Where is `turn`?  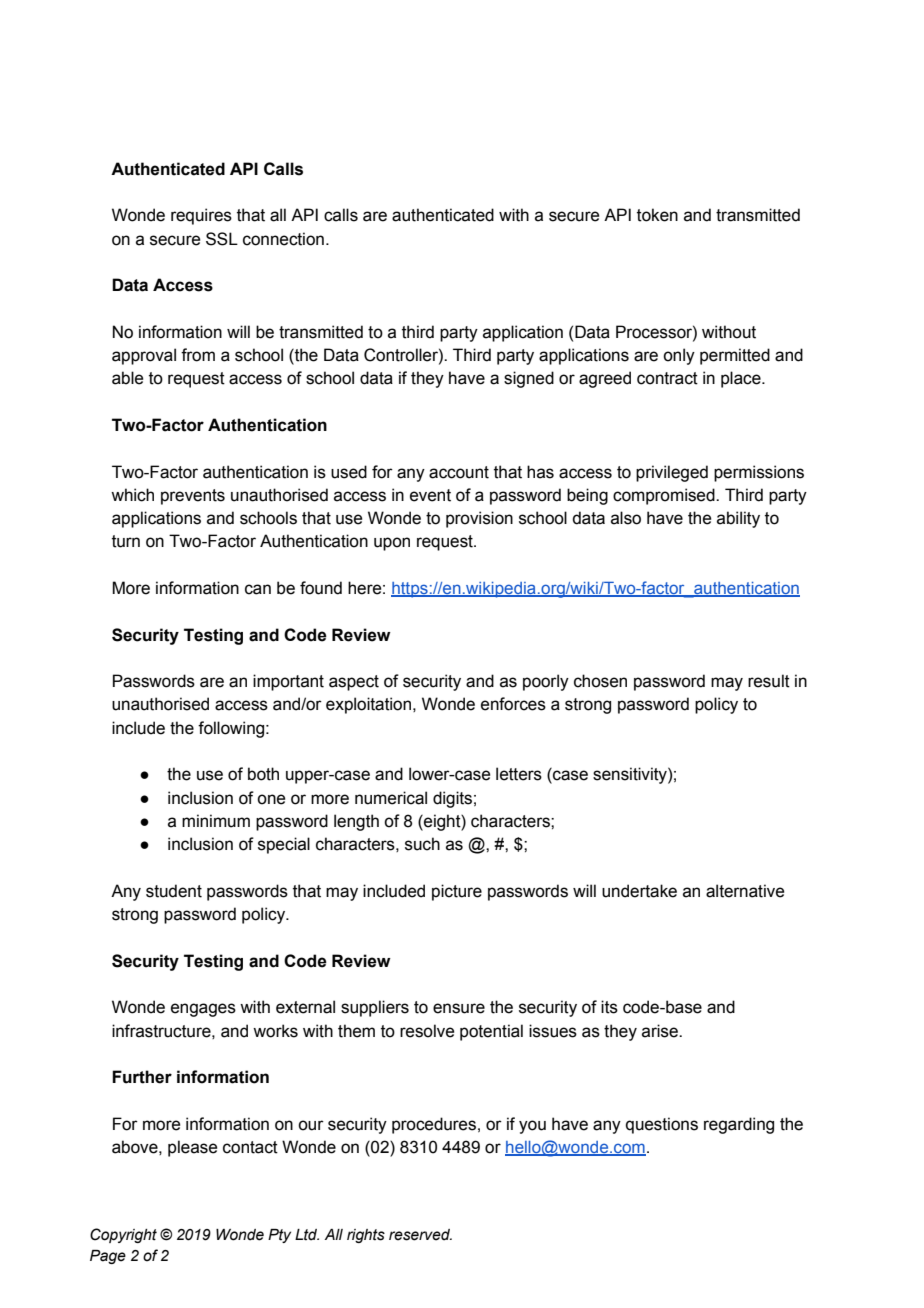
turn is located at coordinates (126, 541).
